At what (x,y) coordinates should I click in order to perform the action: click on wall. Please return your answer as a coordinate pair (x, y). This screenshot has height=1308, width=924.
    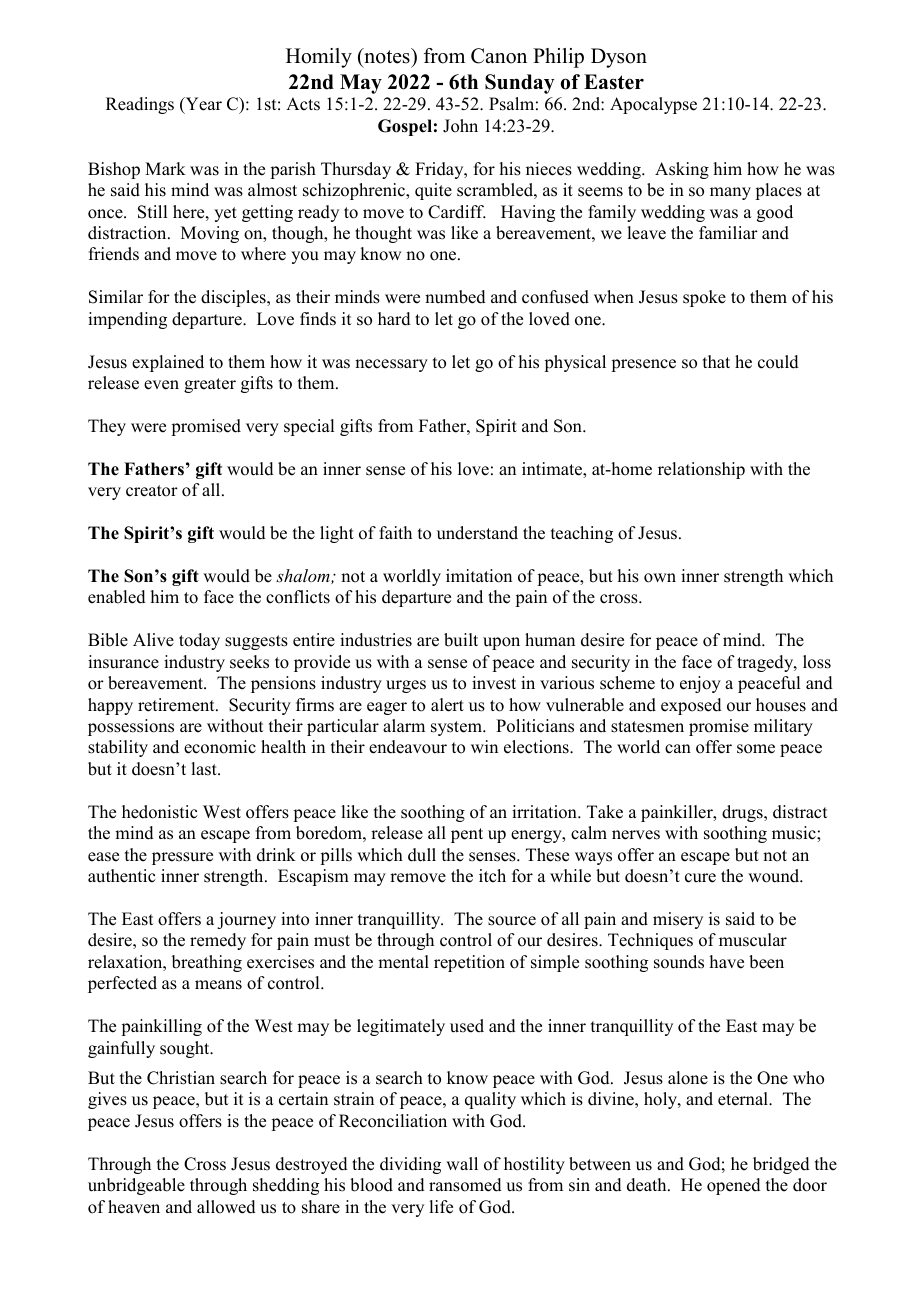
    Looking at the image, I should click on (462, 1163).
